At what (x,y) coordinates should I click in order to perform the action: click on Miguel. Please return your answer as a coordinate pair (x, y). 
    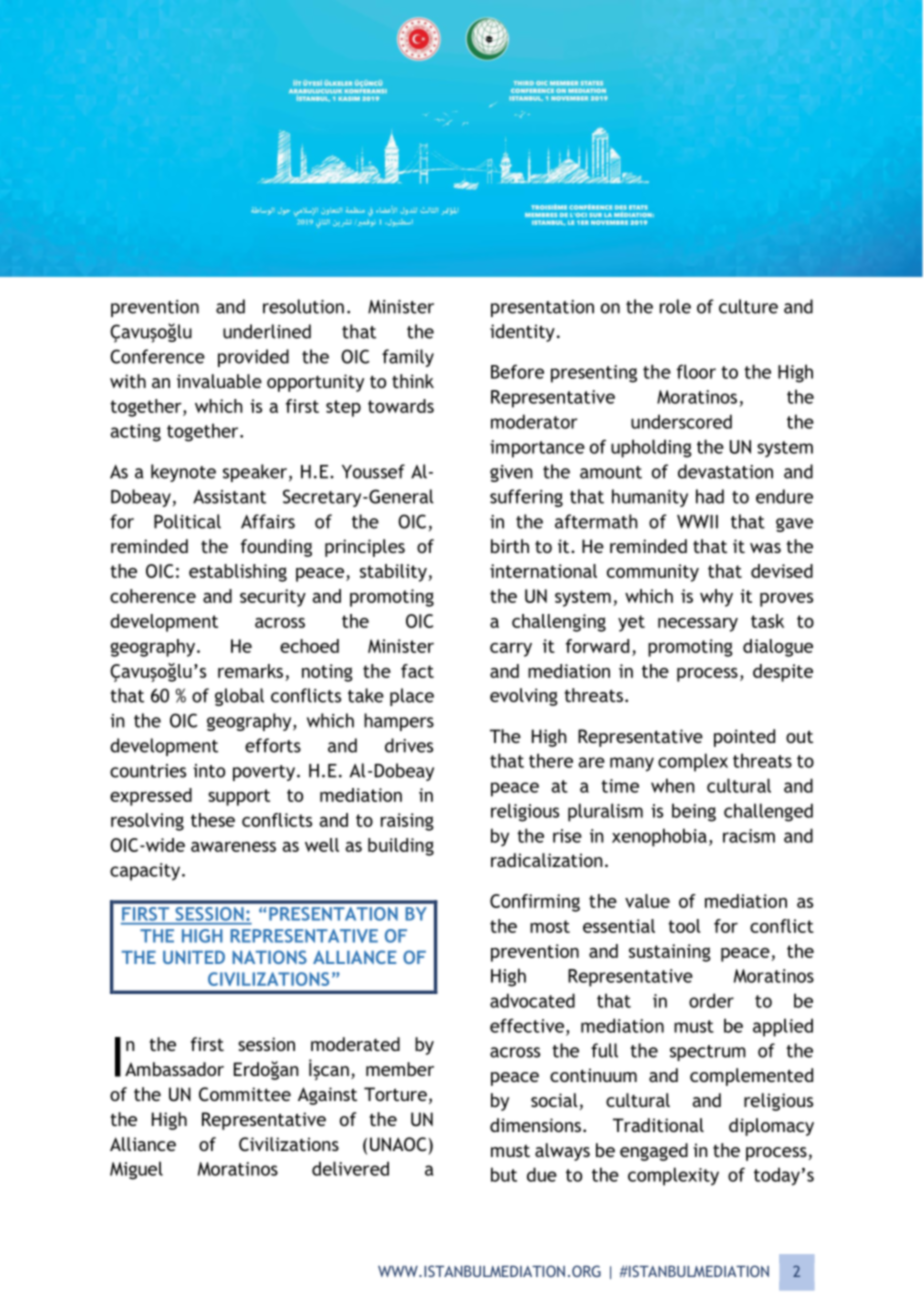
    Looking at the image, I should click on (136, 1170).
